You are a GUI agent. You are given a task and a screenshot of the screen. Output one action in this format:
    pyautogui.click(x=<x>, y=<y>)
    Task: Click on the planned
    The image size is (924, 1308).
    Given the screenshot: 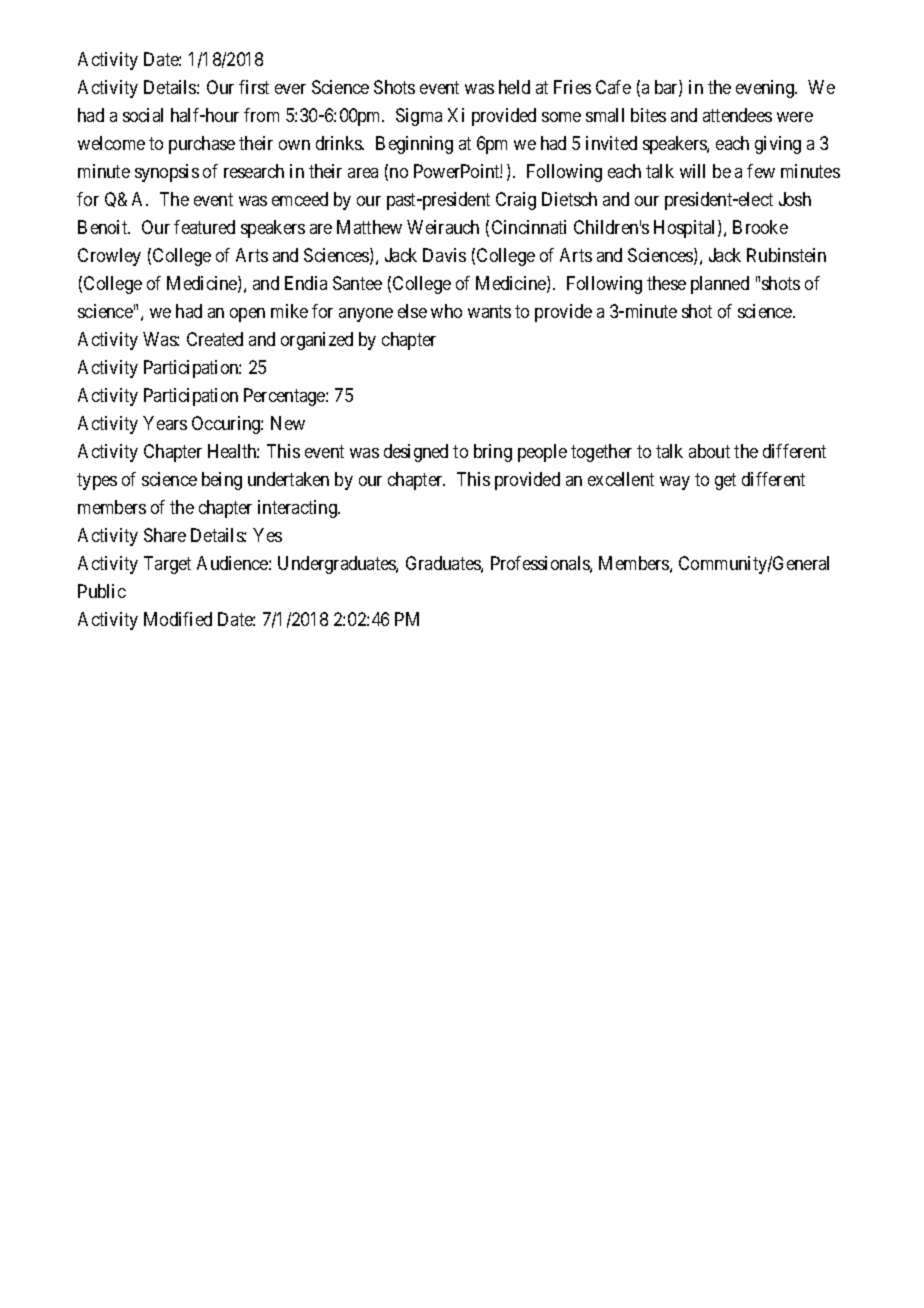 What is the action you would take?
    pyautogui.click(x=720, y=285)
